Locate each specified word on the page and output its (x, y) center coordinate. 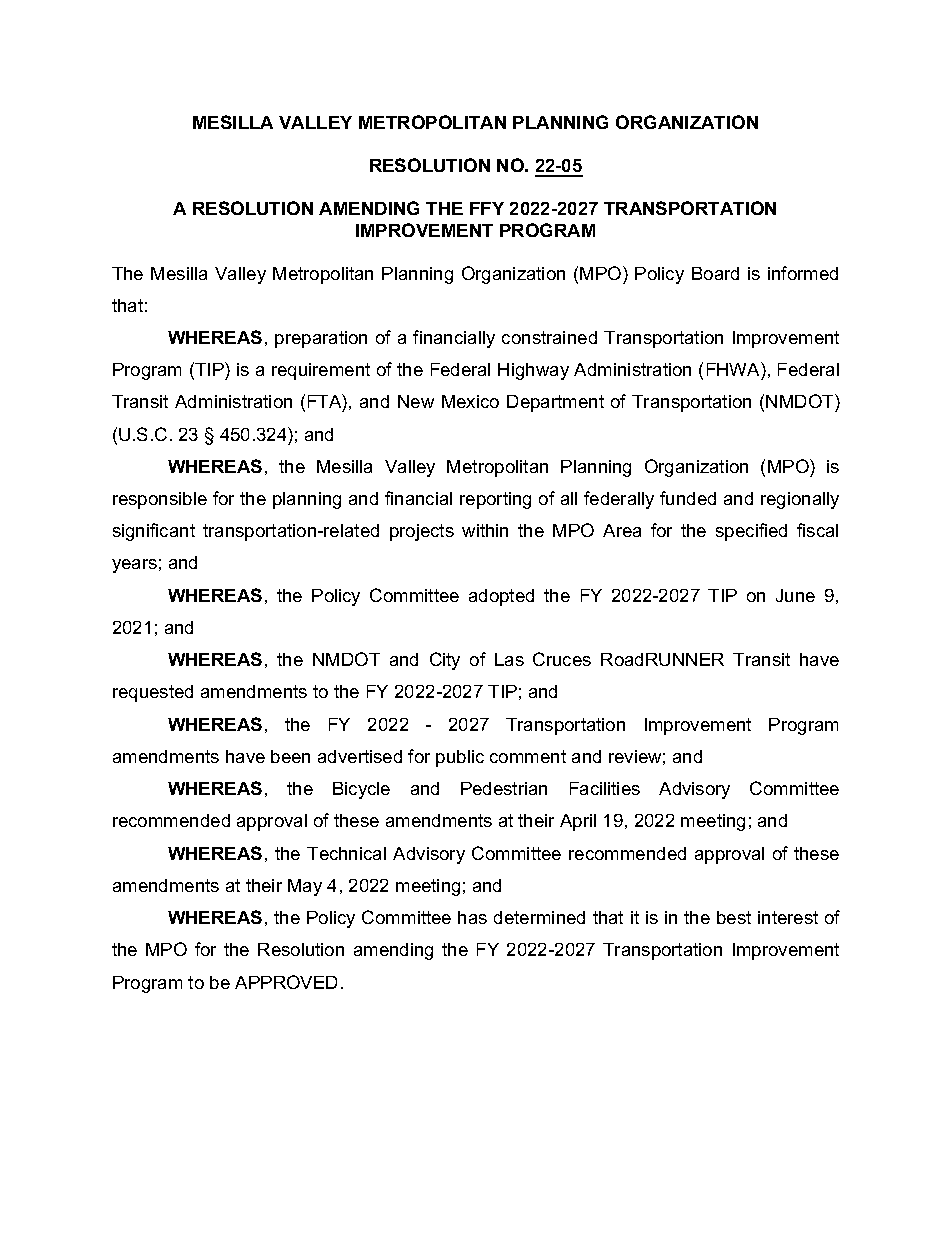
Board (715, 273)
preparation (321, 339)
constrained (549, 337)
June (795, 595)
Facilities (605, 788)
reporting (495, 500)
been (290, 756)
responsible (160, 500)
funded (688, 498)
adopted (501, 597)
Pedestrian (504, 788)
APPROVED (286, 982)
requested (153, 693)
